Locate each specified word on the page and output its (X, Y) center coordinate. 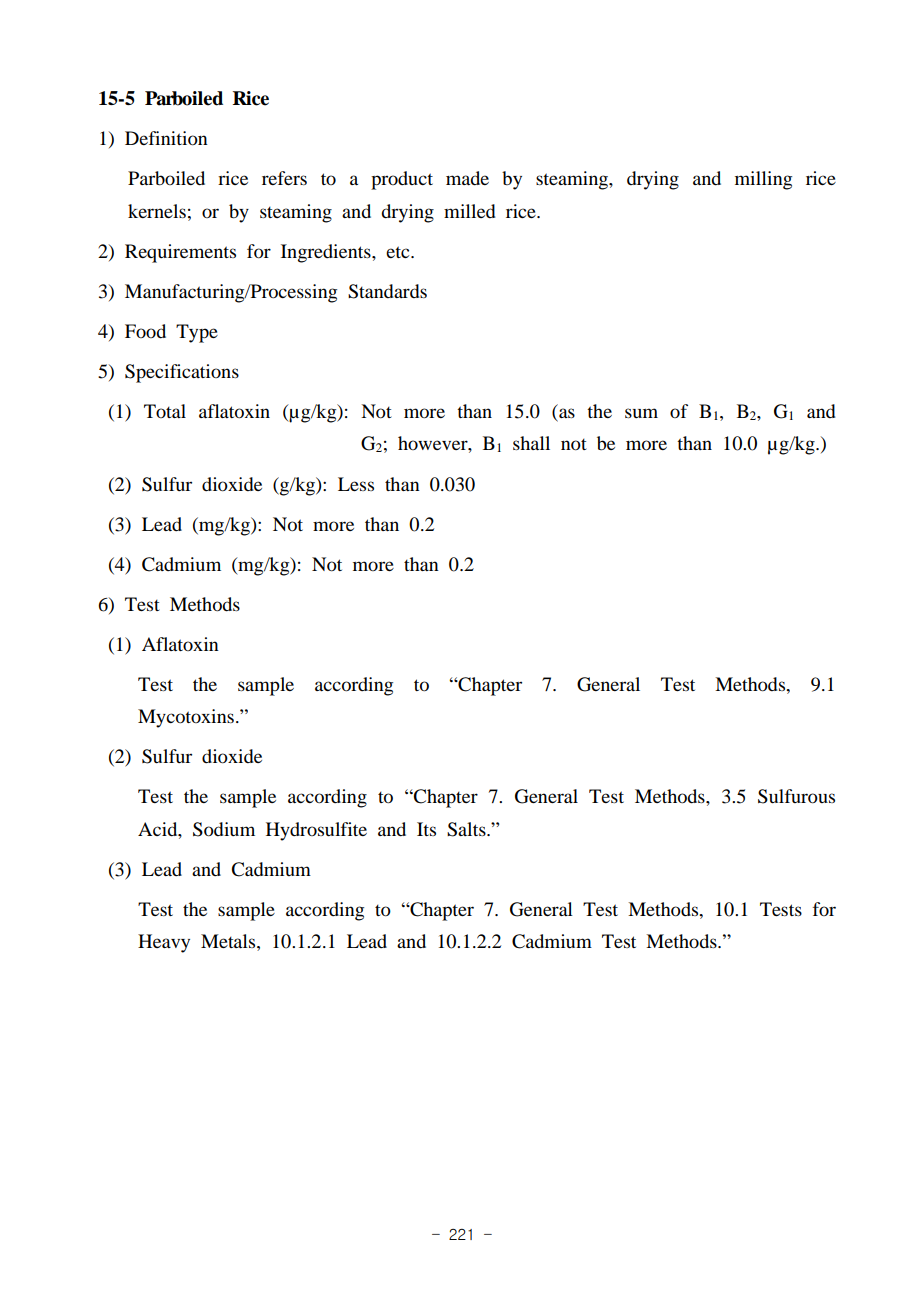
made (467, 178)
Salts (467, 829)
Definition (166, 138)
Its (426, 829)
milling (763, 180)
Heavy (164, 943)
